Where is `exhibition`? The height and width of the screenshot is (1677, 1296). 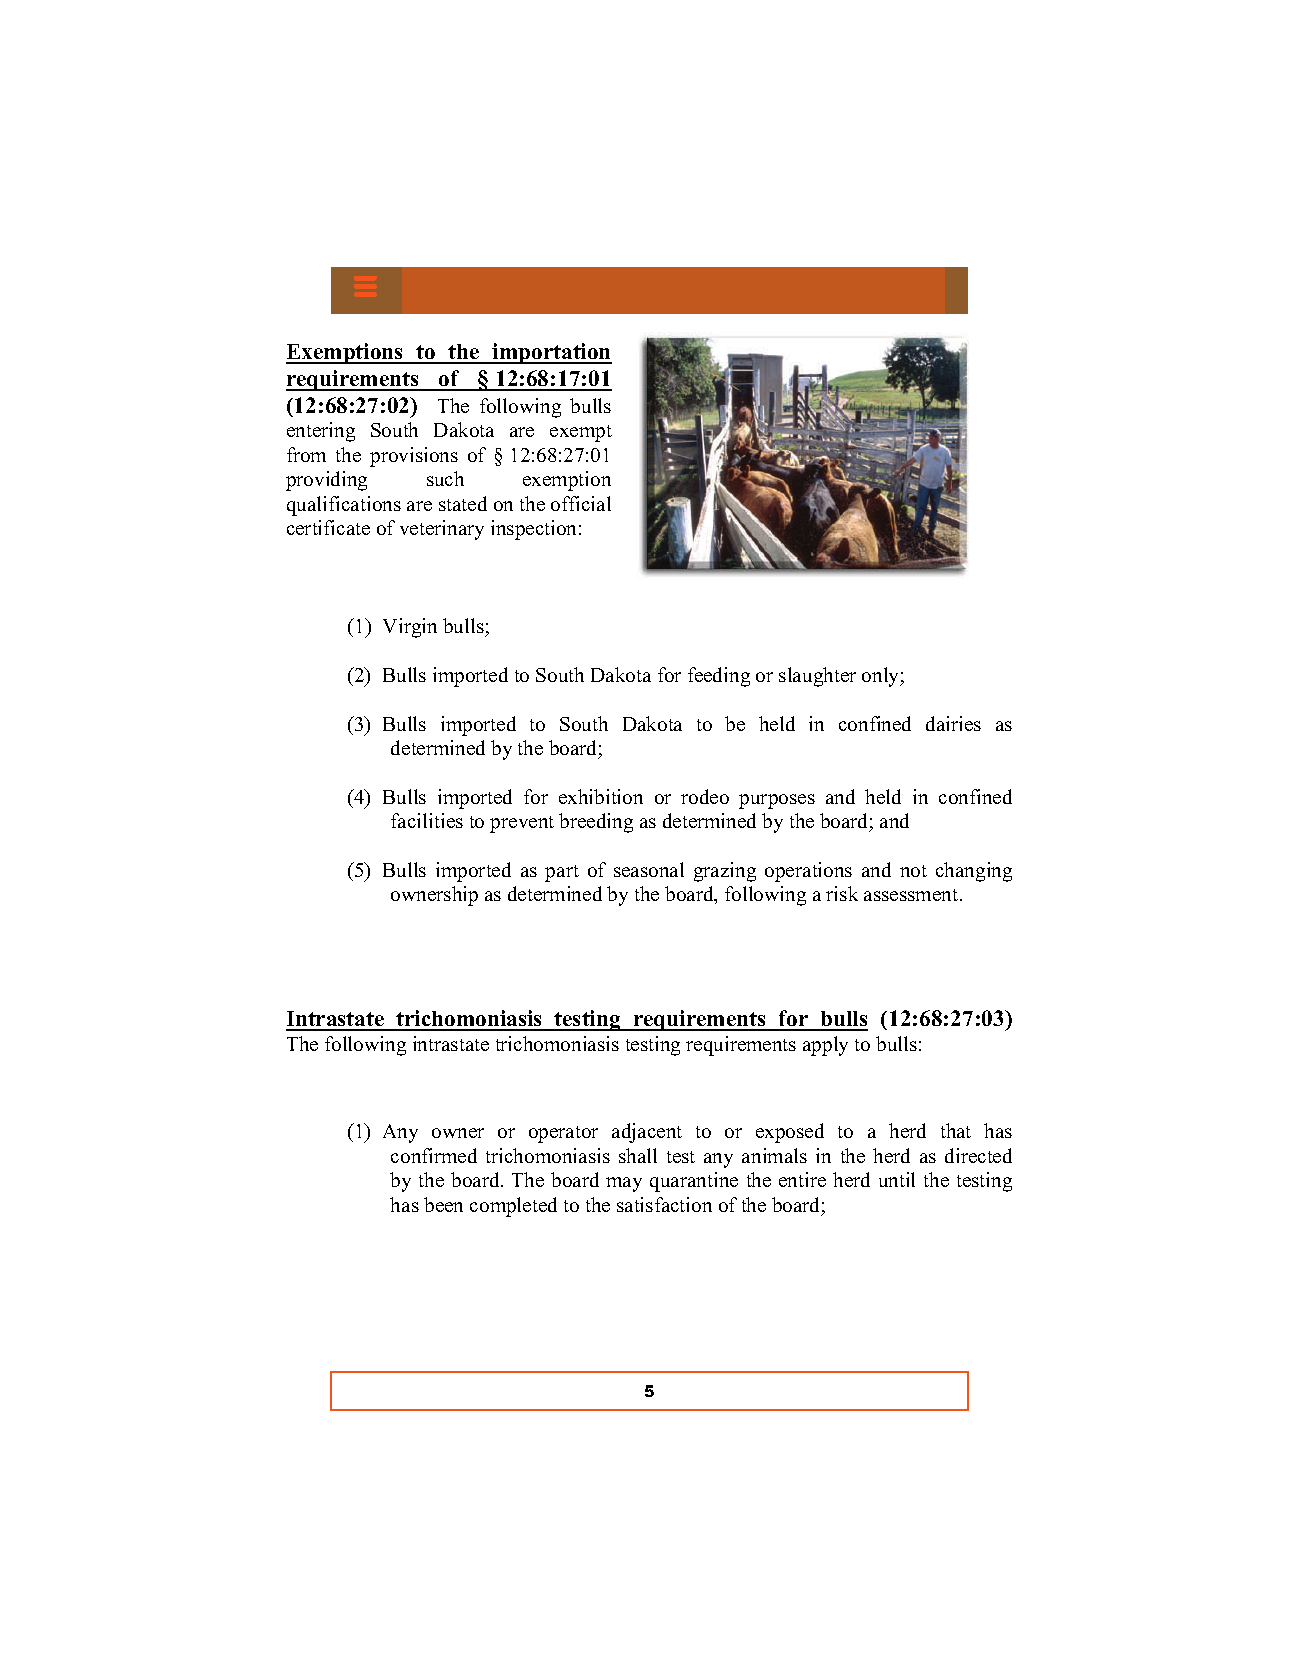
exhibition is located at coordinates (601, 796).
